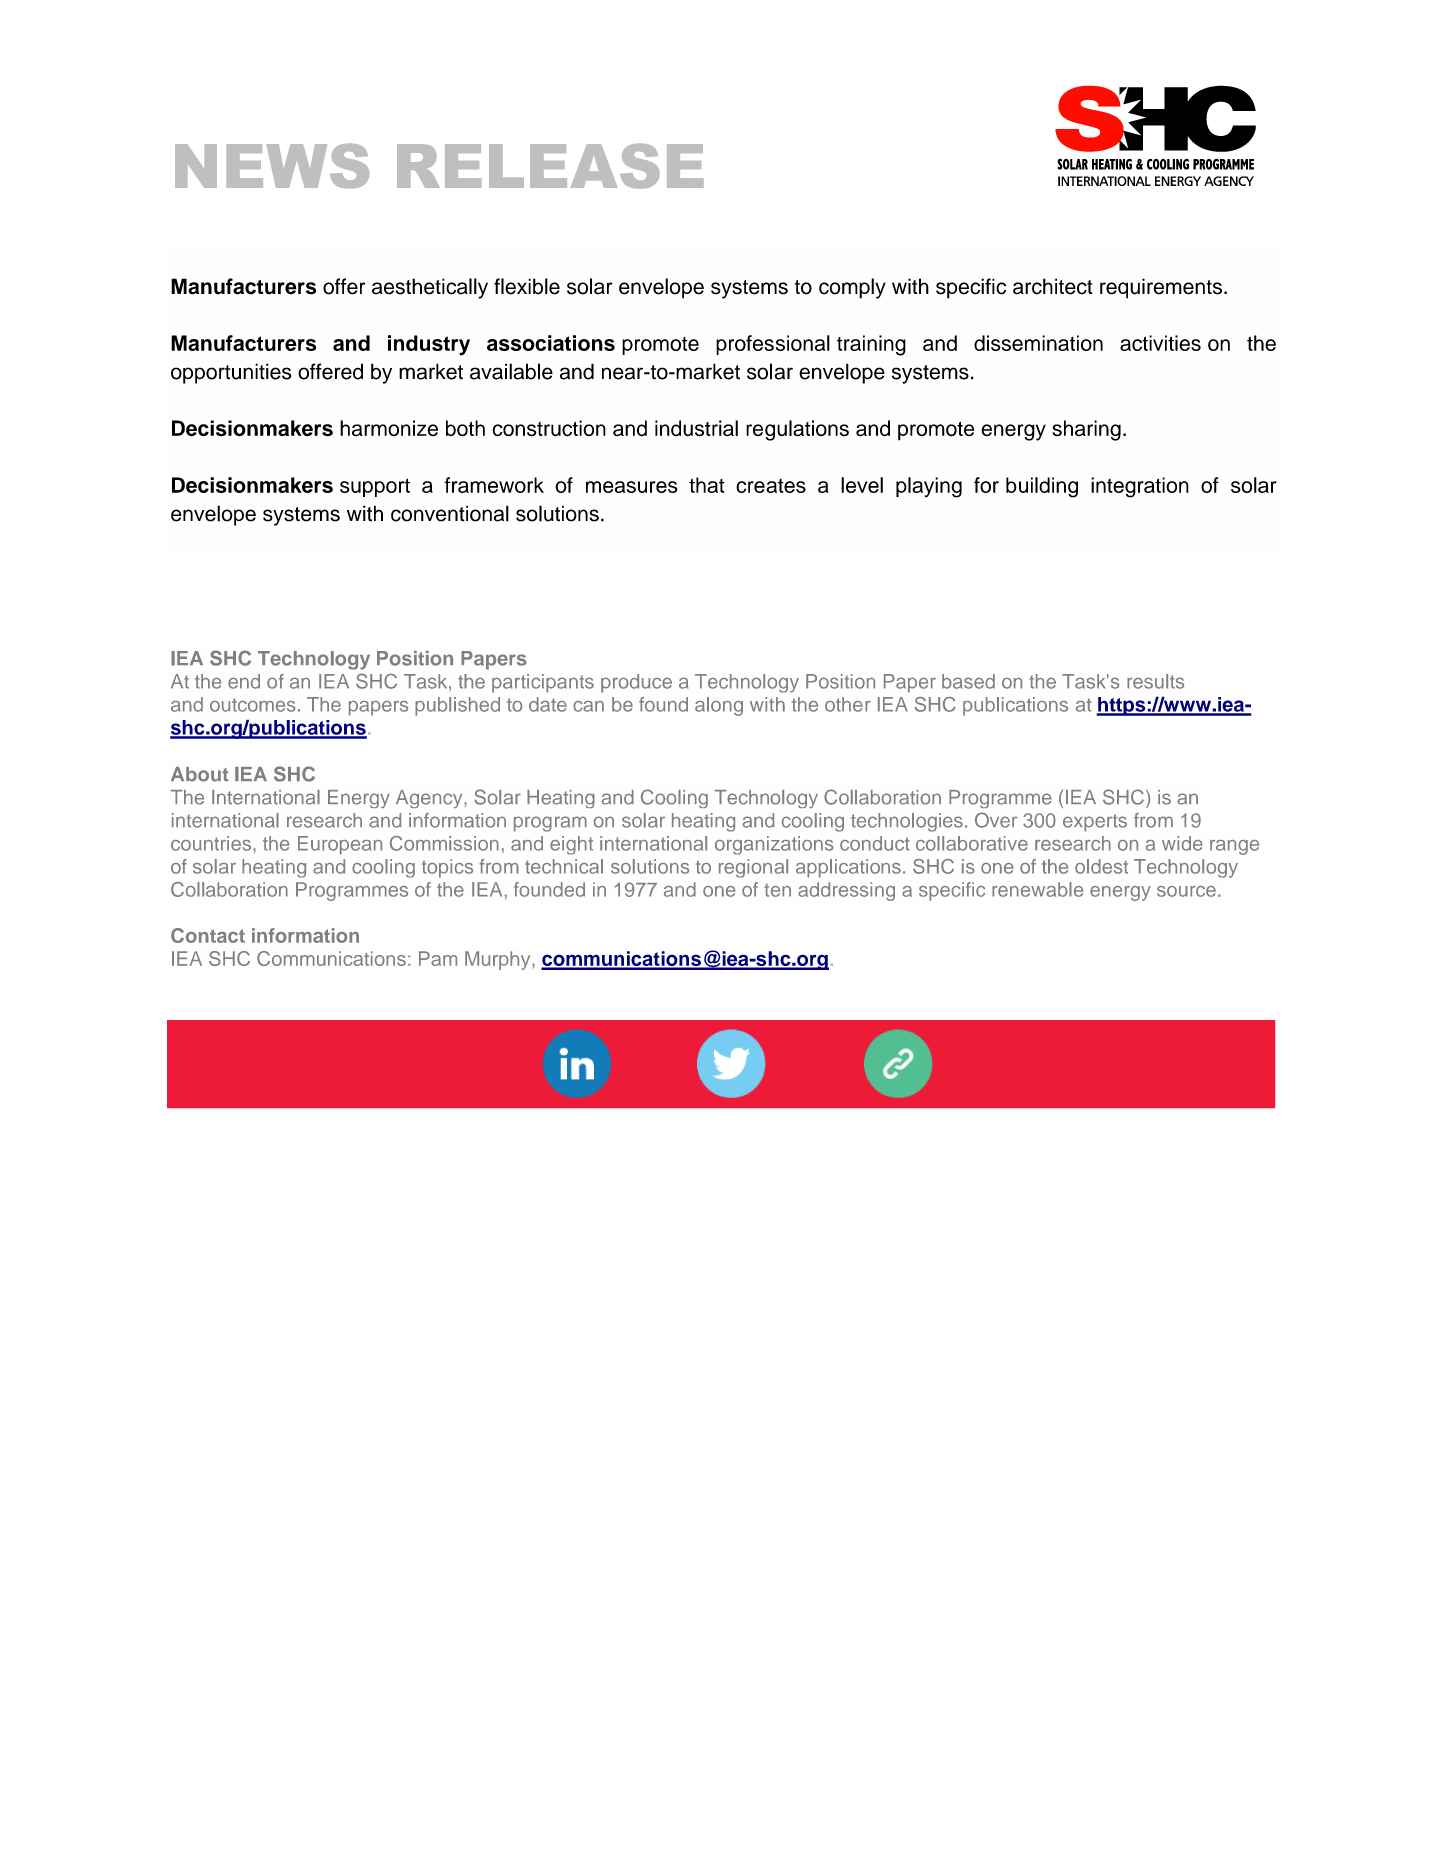 Image resolution: width=1447 pixels, height=1873 pixels. I want to click on ten, so click(777, 890).
